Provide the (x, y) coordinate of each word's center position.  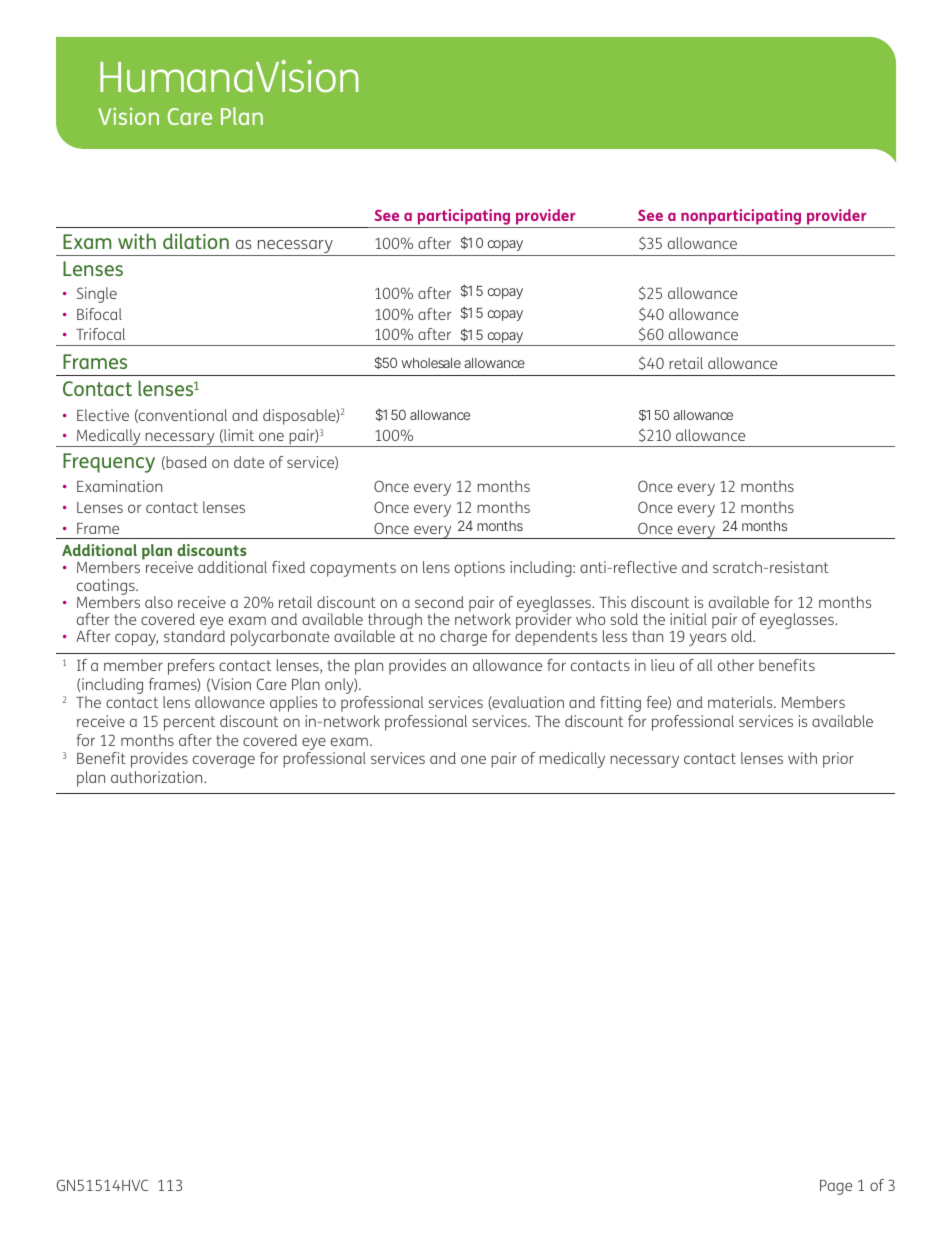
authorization (158, 777)
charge (463, 638)
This (612, 602)
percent (189, 723)
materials (741, 702)
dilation (196, 241)
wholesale (431, 363)
